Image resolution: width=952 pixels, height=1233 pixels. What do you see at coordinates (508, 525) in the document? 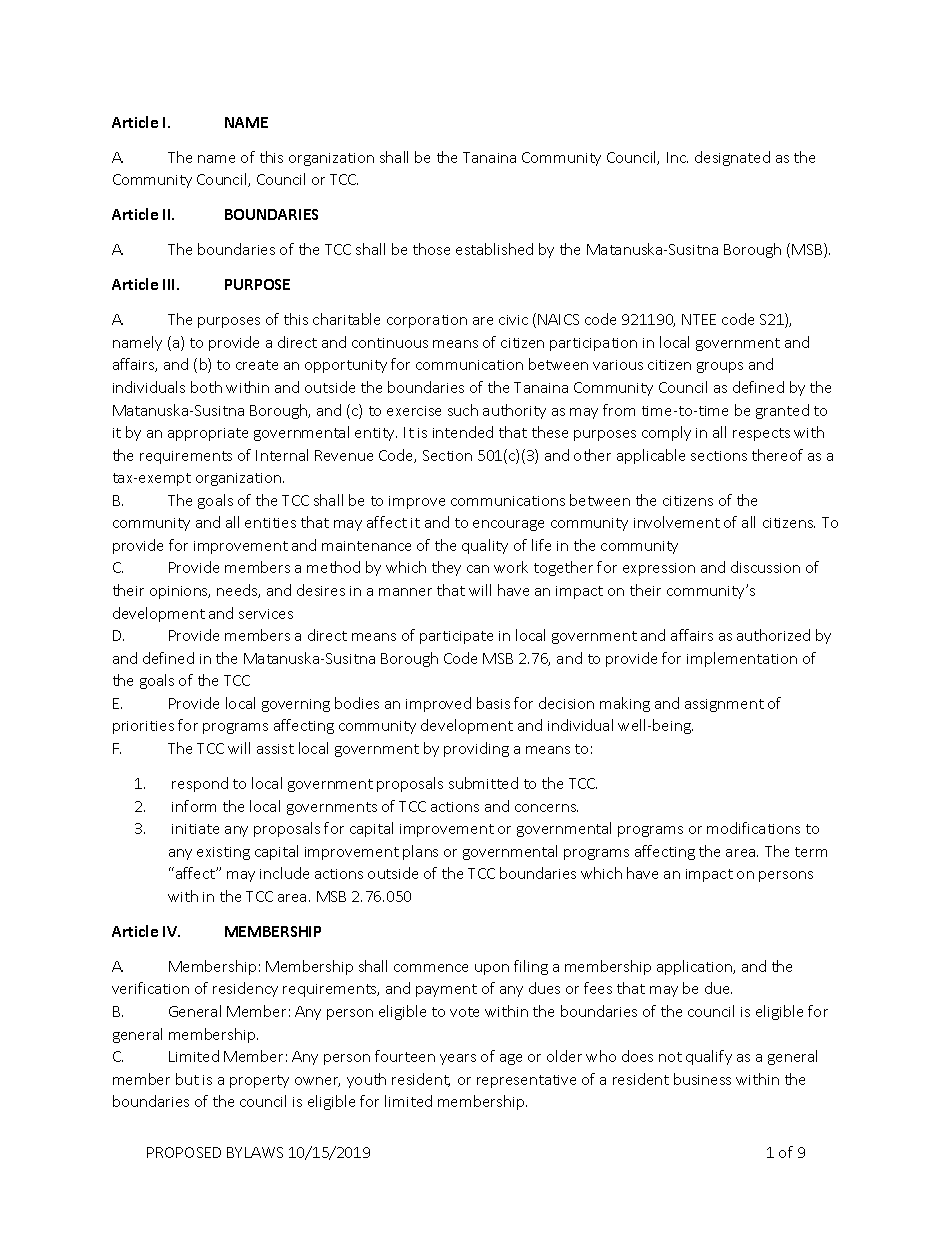
I see `encourage` at bounding box center [508, 525].
